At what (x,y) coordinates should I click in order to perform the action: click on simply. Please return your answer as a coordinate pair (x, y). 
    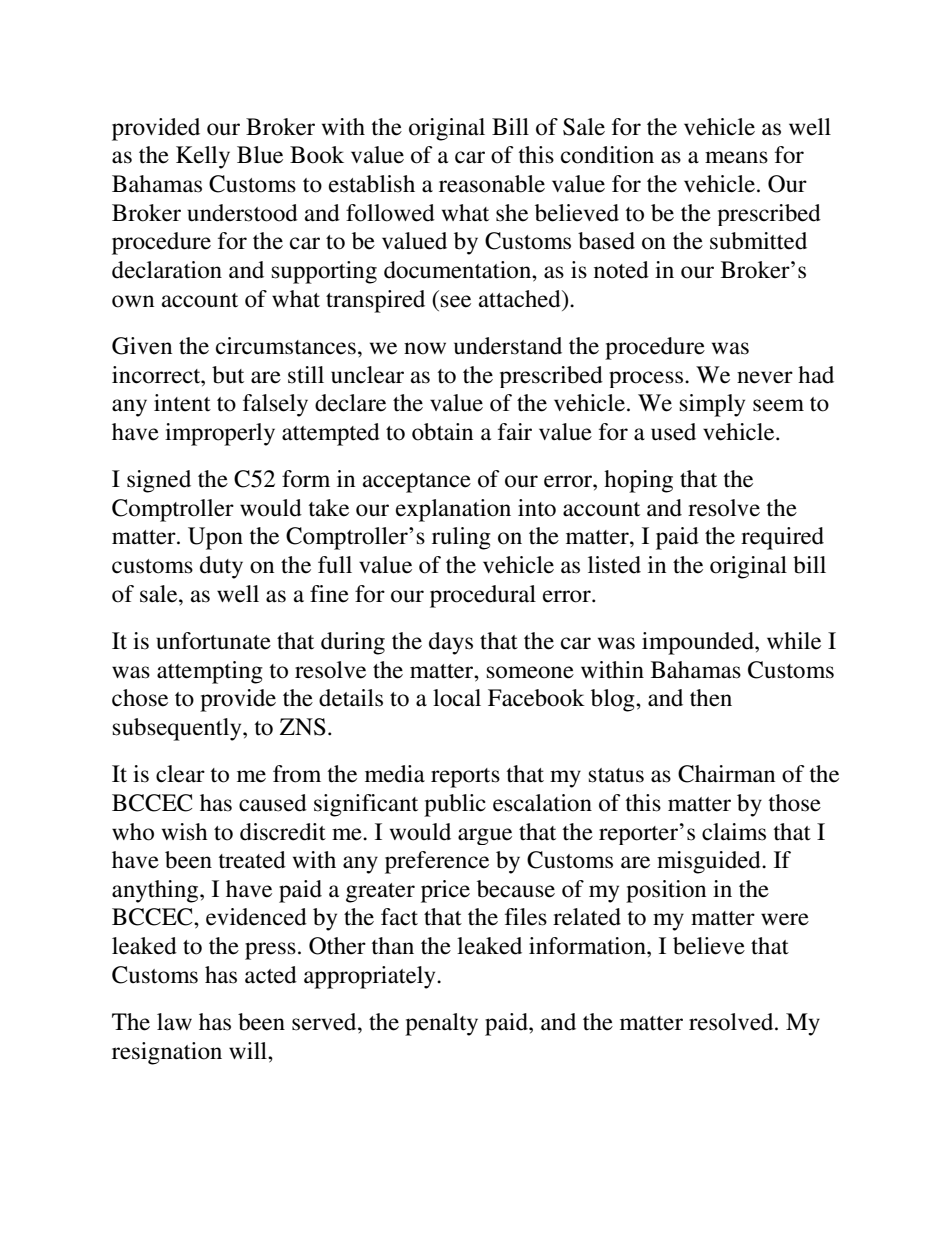
    Looking at the image, I should click on (712, 405).
